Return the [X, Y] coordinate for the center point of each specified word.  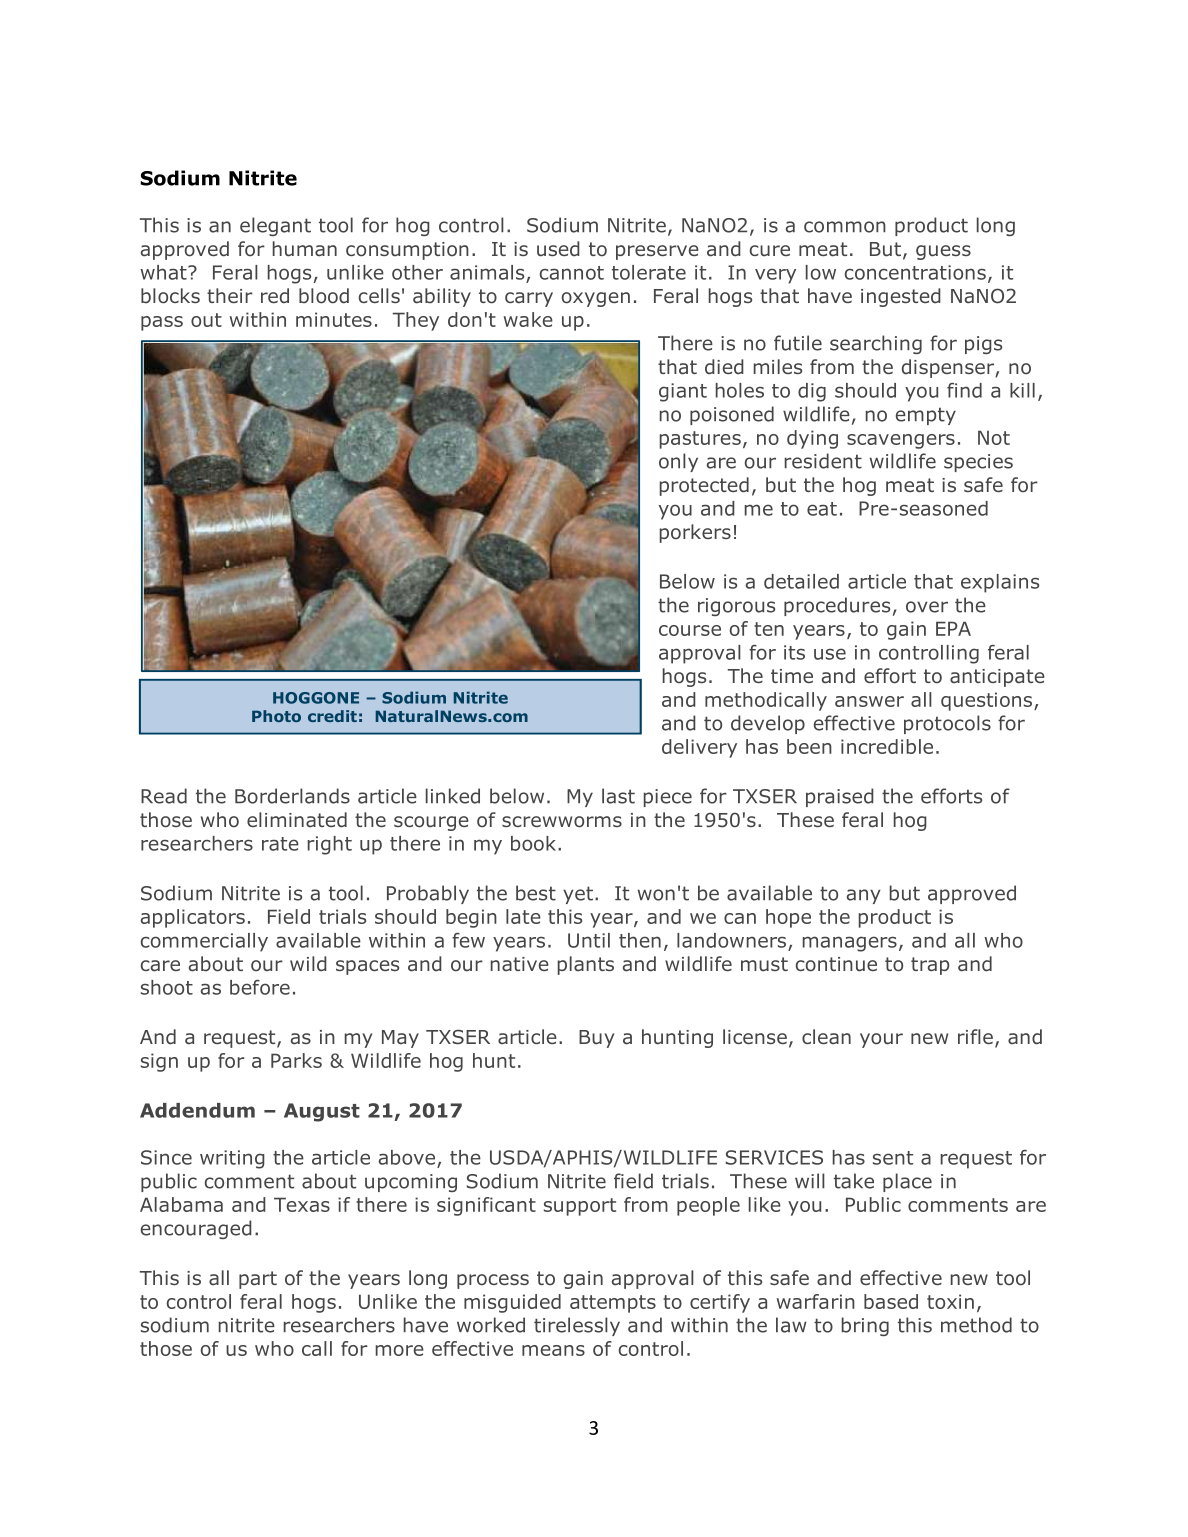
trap [930, 966]
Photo [276, 716]
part [258, 1280]
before [260, 987]
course [690, 630]
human [305, 249]
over [927, 607]
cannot [572, 273]
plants [586, 965]
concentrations [915, 272]
